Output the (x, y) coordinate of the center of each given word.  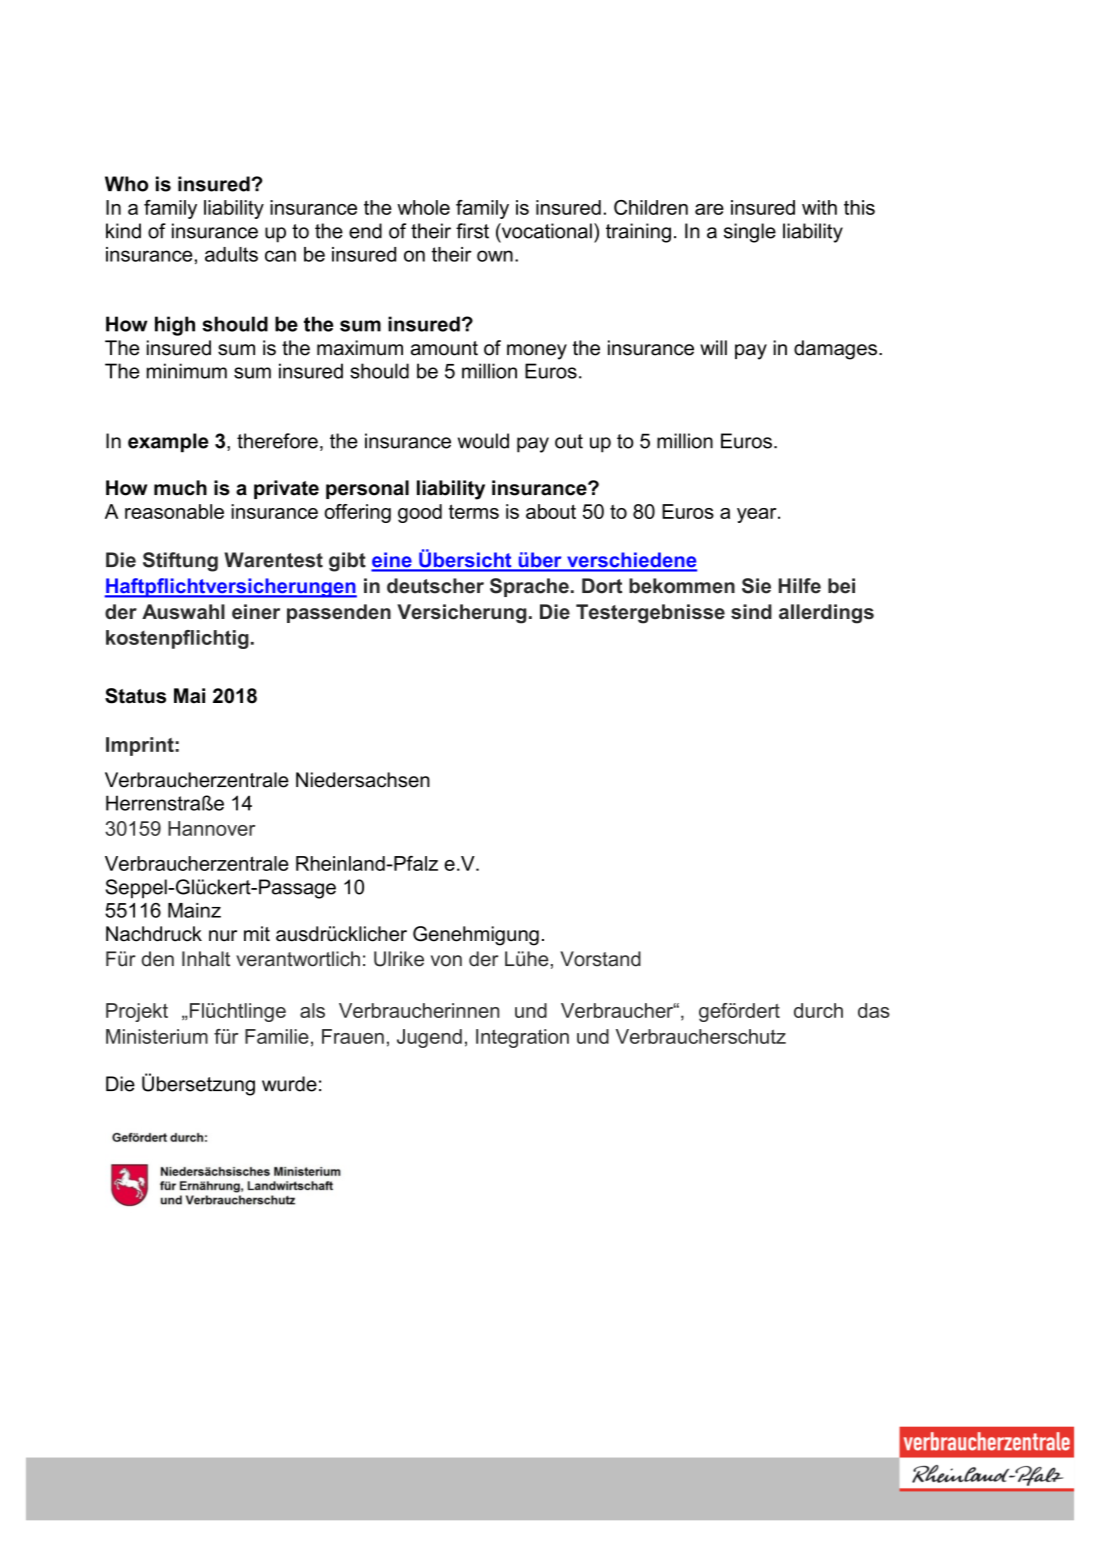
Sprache (529, 587)
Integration (522, 1038)
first (472, 231)
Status (135, 696)
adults (231, 254)
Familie (277, 1036)
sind (751, 612)
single (750, 233)
